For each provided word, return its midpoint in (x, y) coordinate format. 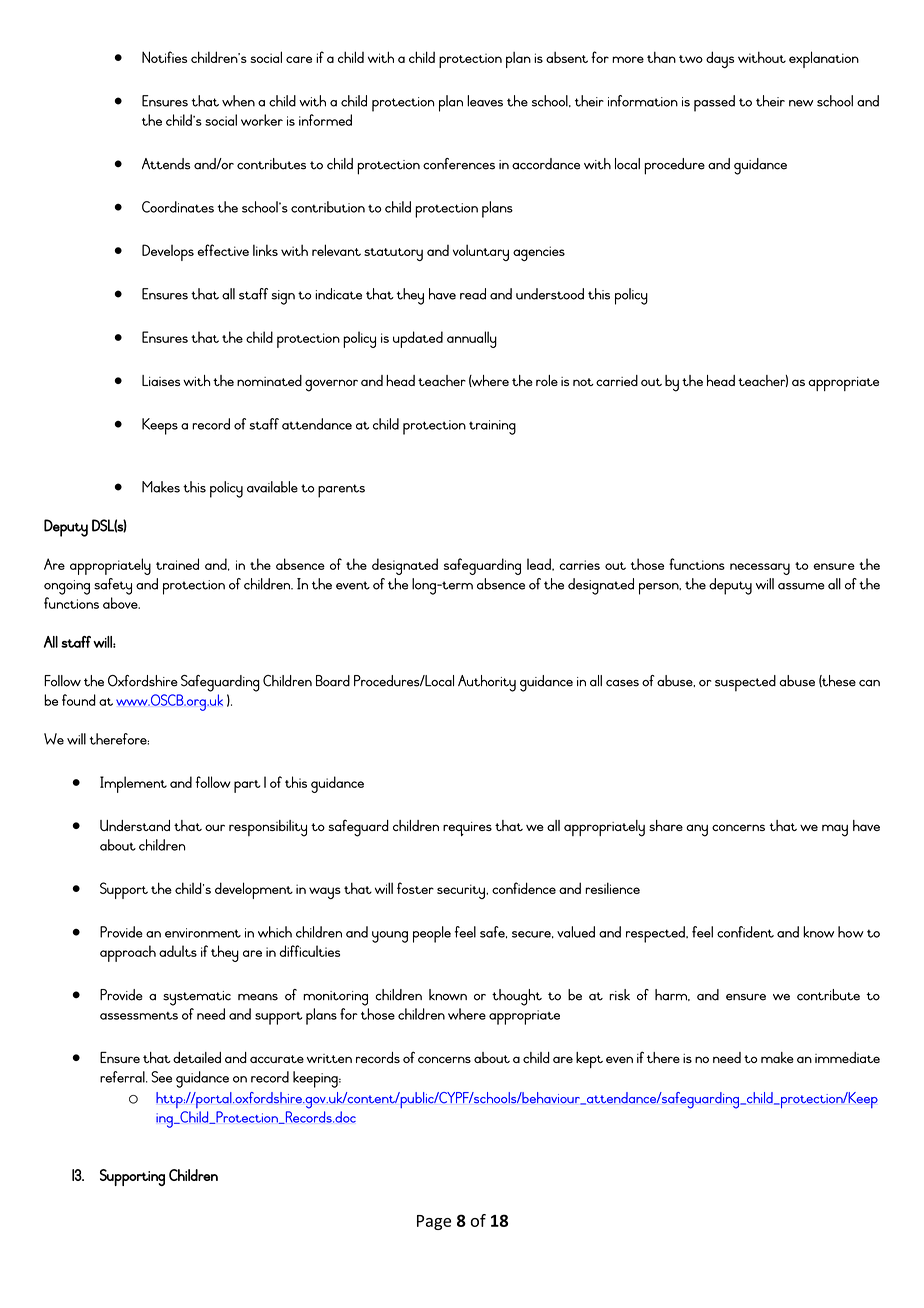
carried (617, 380)
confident (745, 932)
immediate (847, 1057)
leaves (485, 101)
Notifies (164, 57)
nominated (269, 380)
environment (203, 933)
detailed (197, 1057)
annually (472, 339)
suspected (745, 683)
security (462, 891)
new (801, 103)
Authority (487, 683)
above (121, 603)
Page (434, 1222)
